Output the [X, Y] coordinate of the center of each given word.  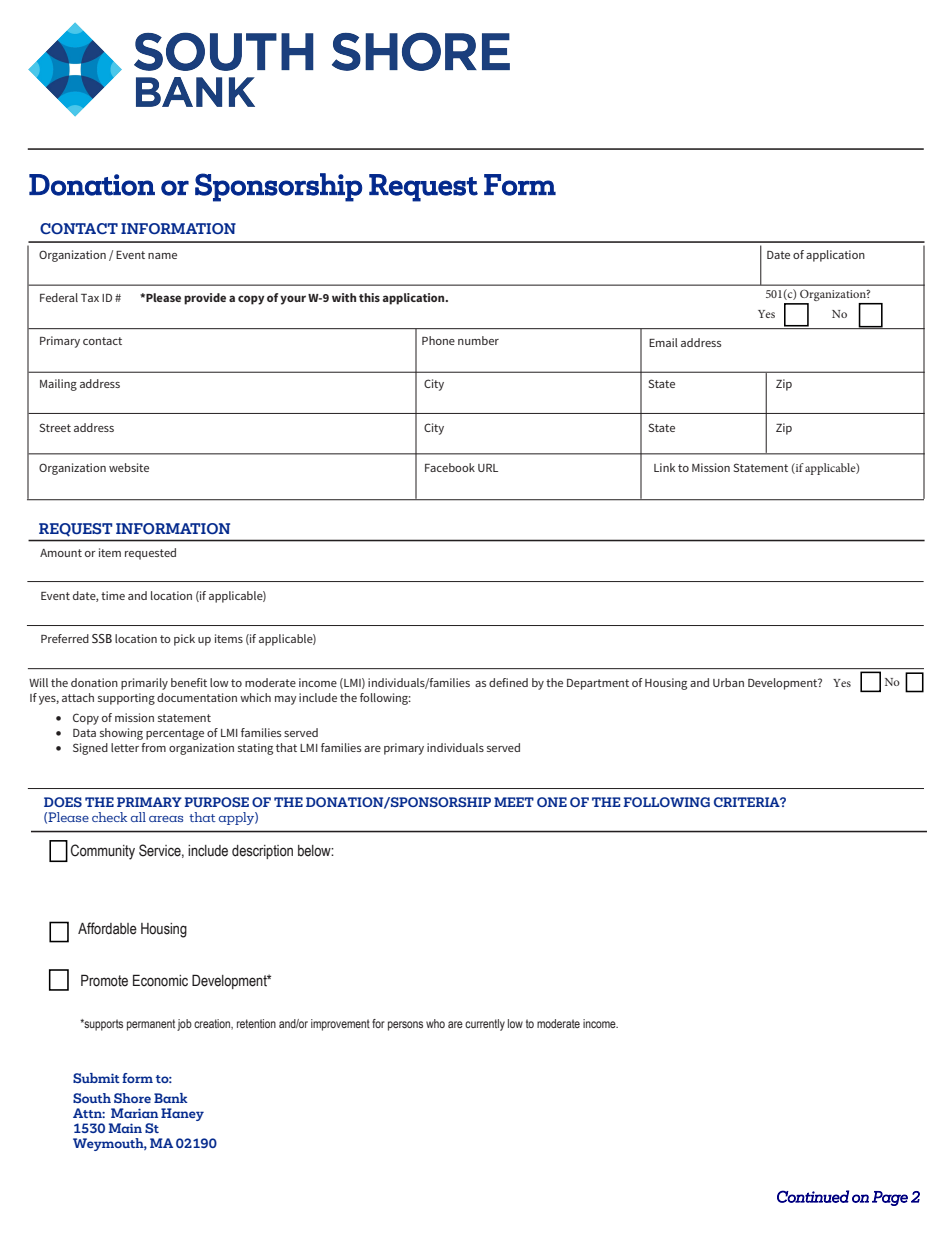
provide [205, 299]
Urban [728, 682]
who [435, 1023]
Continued [813, 1196]
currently [485, 1025]
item [110, 552]
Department [598, 684]
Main [125, 1128]
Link [664, 467]
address [701, 342]
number [478, 340]
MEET [514, 802]
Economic [160, 980]
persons [405, 1026]
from [153, 747]
